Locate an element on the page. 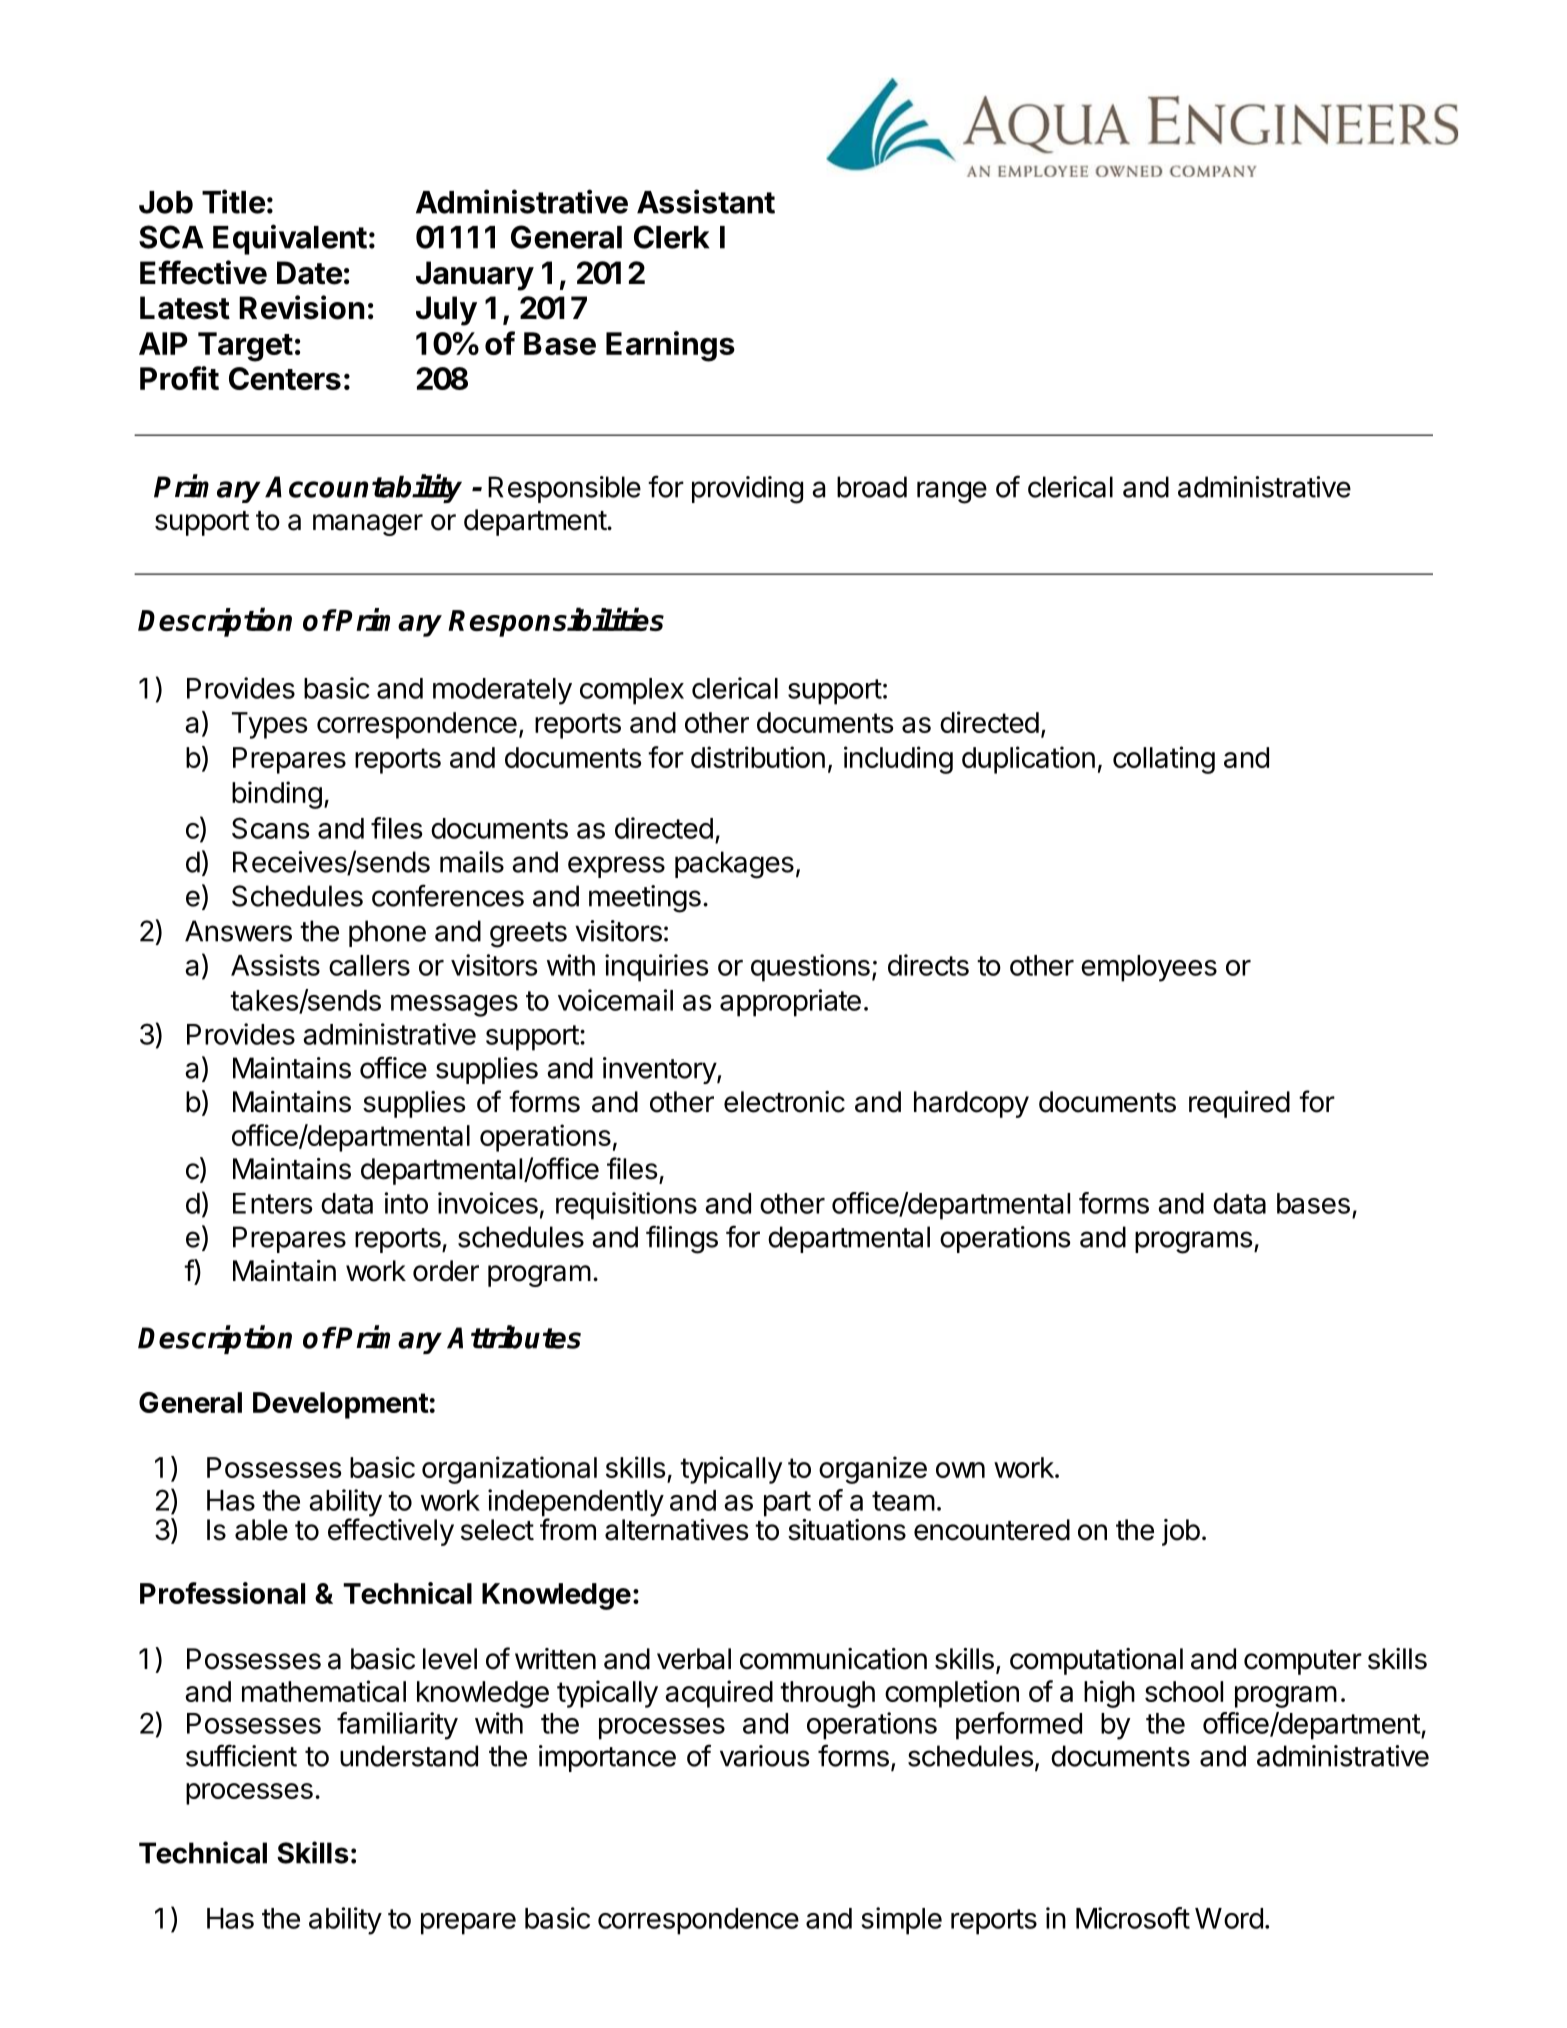 This document has width=1567, height=2028. range is located at coordinates (952, 492).
